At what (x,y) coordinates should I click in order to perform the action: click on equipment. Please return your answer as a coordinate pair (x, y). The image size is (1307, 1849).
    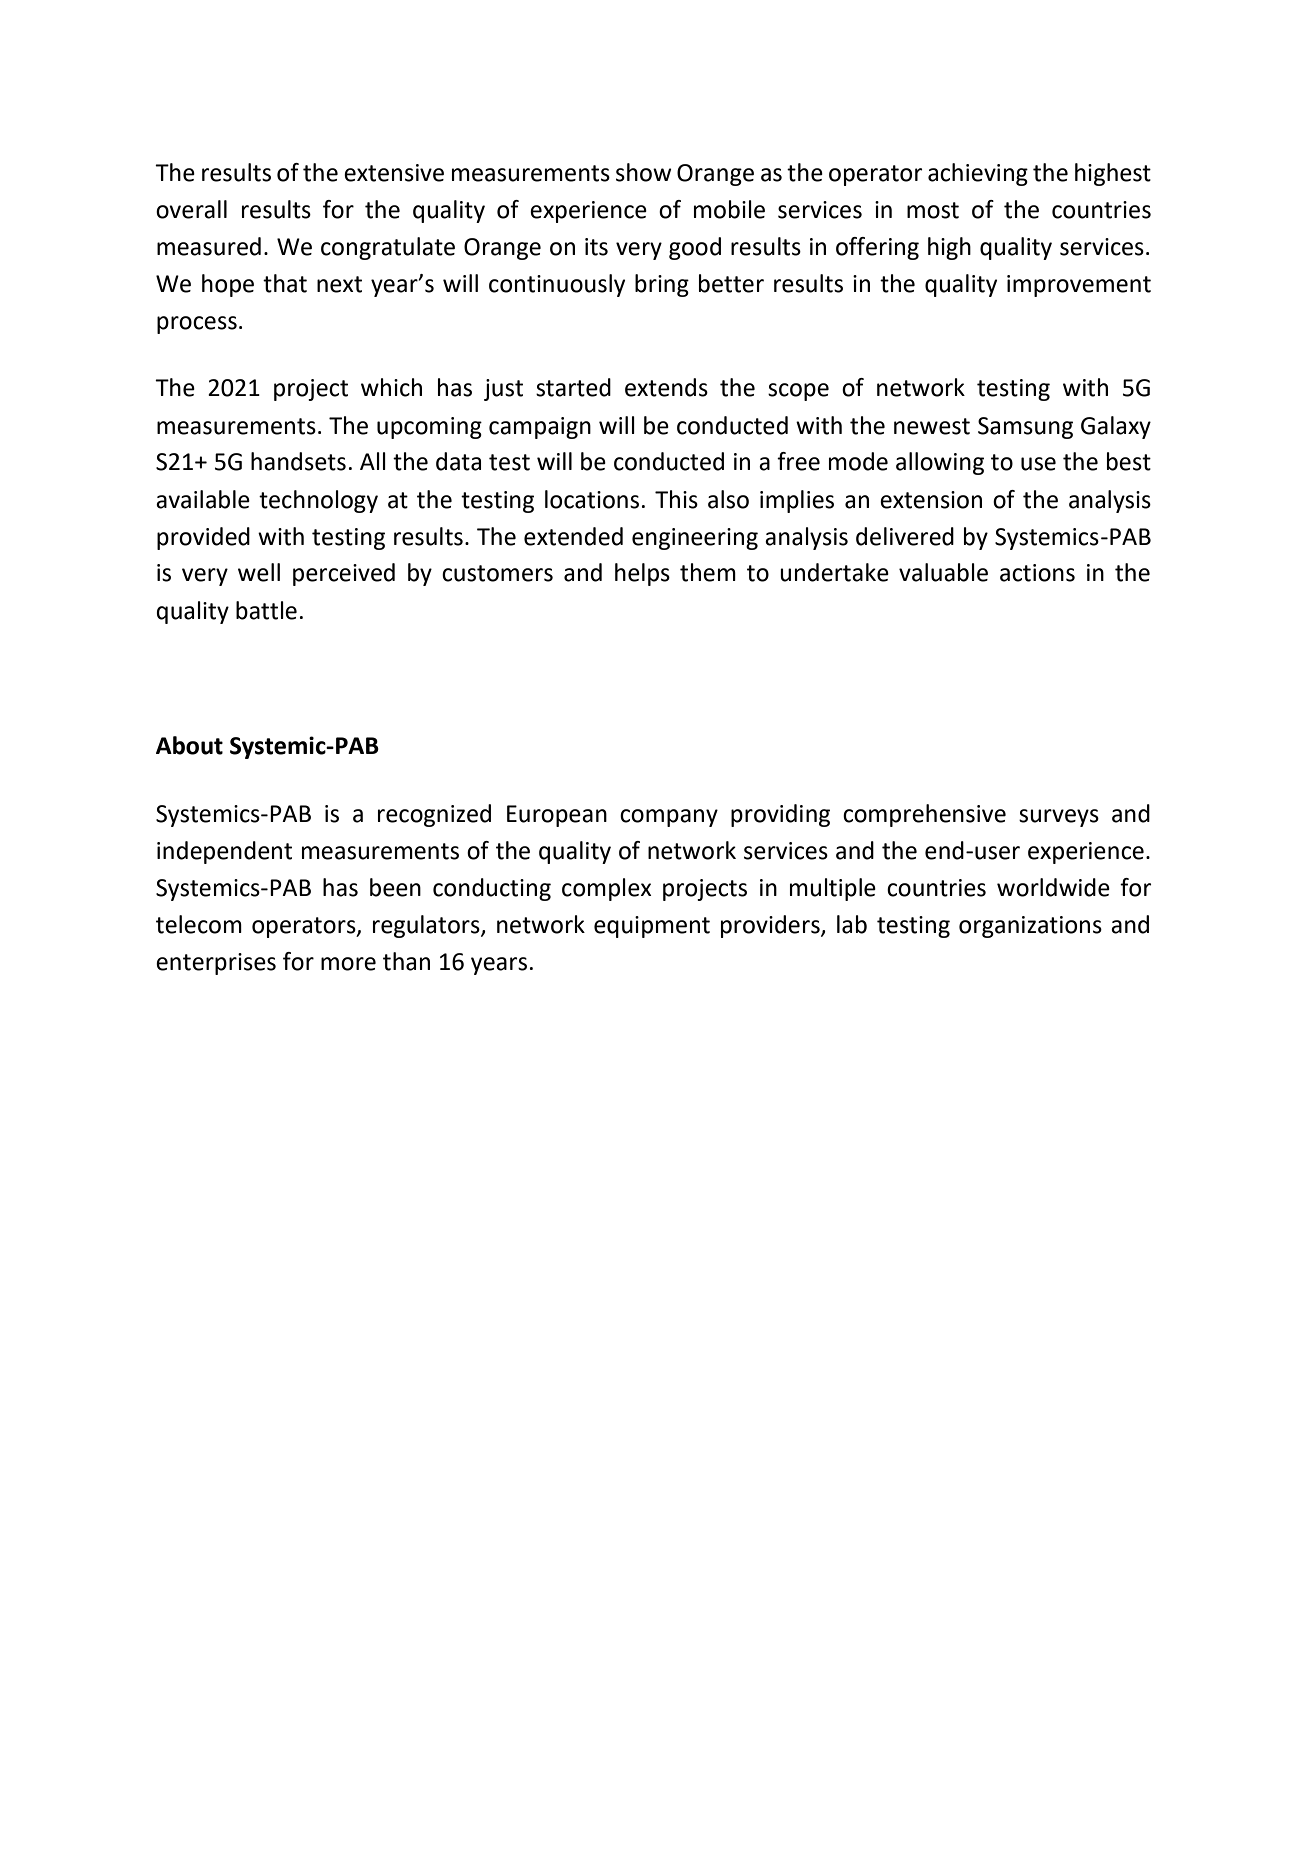
    Looking at the image, I should click on (652, 927).
